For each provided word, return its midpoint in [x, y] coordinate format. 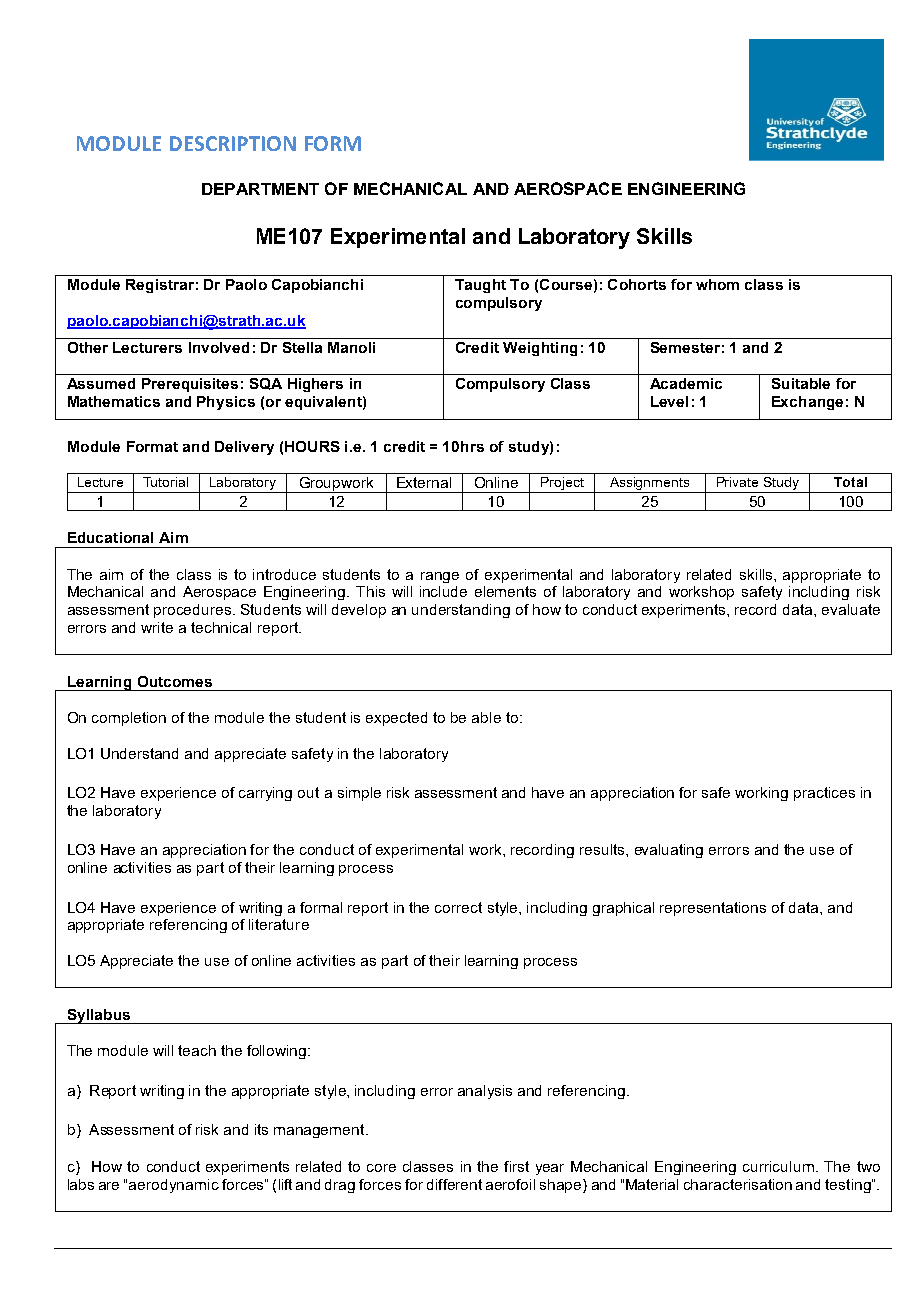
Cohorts [637, 284]
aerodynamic [174, 1186]
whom [717, 284]
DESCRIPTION [233, 143]
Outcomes [175, 681]
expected [396, 719]
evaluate [851, 609]
